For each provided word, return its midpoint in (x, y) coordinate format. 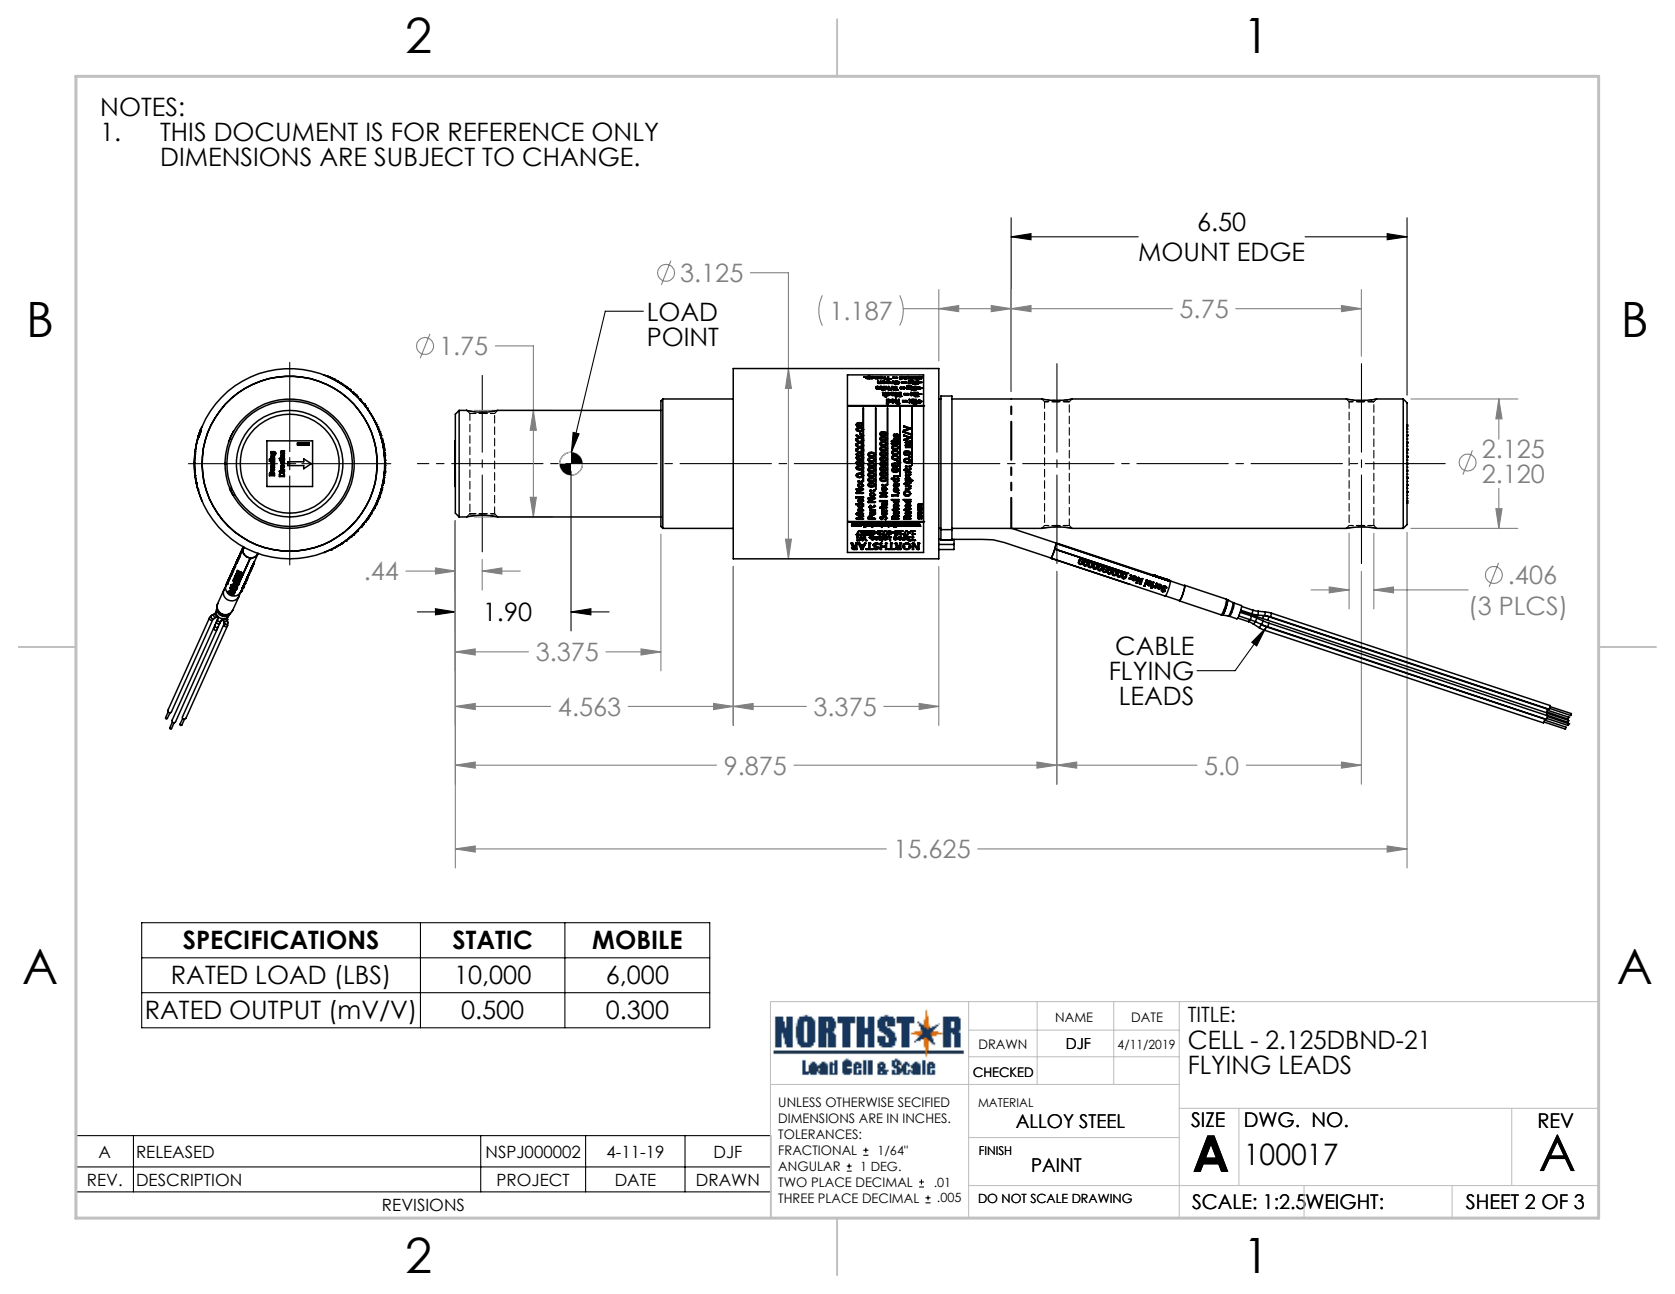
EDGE (1271, 252)
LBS (363, 975)
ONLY (625, 132)
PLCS (1529, 606)
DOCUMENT (286, 132)
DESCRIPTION (189, 1180)
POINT (683, 337)
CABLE (1155, 646)
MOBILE (637, 940)
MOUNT (1184, 252)
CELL (1216, 1040)
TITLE (1210, 1014)
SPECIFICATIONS (280, 940)
